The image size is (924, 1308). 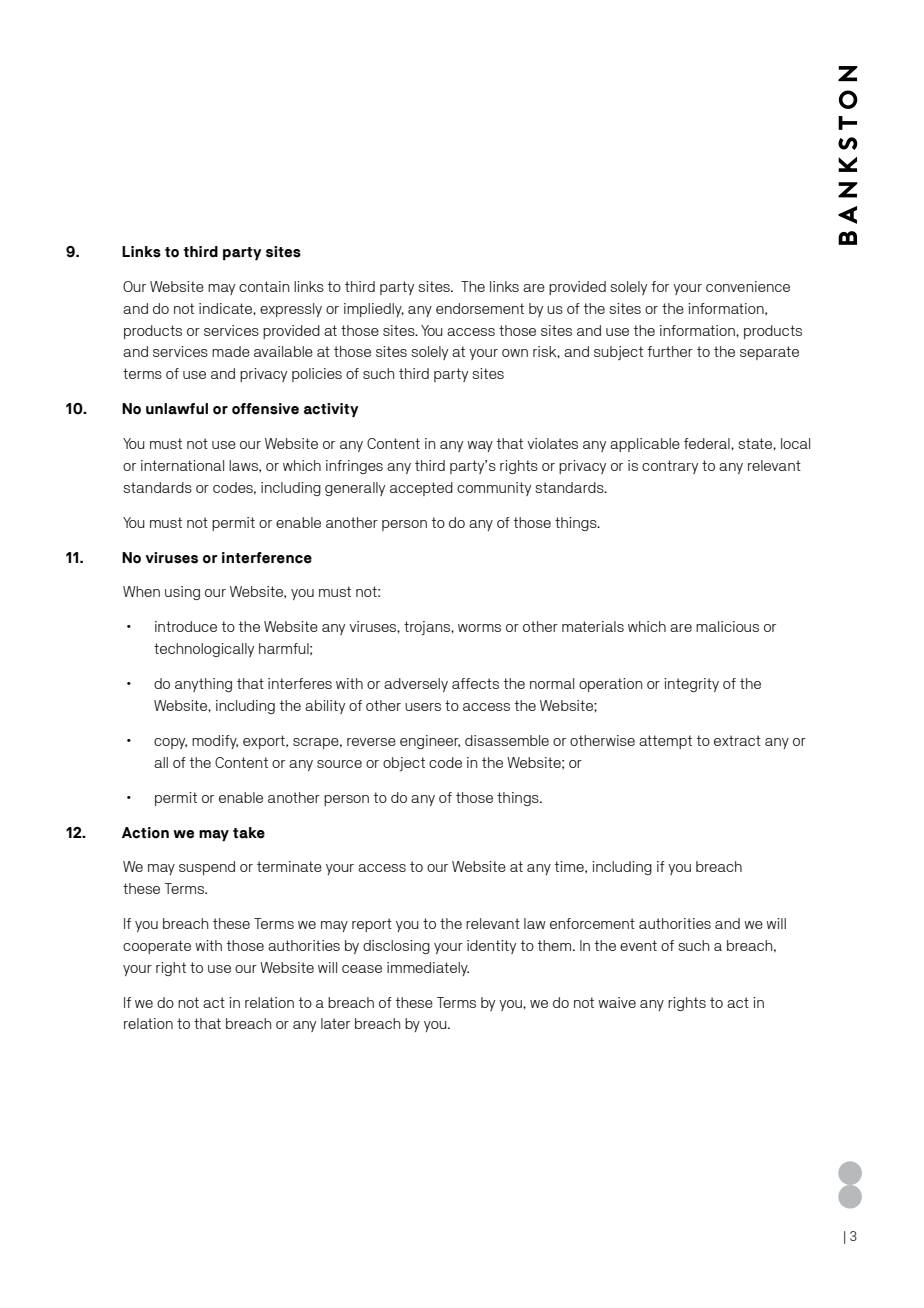 What do you see at coordinates (479, 628) in the screenshot?
I see `worms` at bounding box center [479, 628].
